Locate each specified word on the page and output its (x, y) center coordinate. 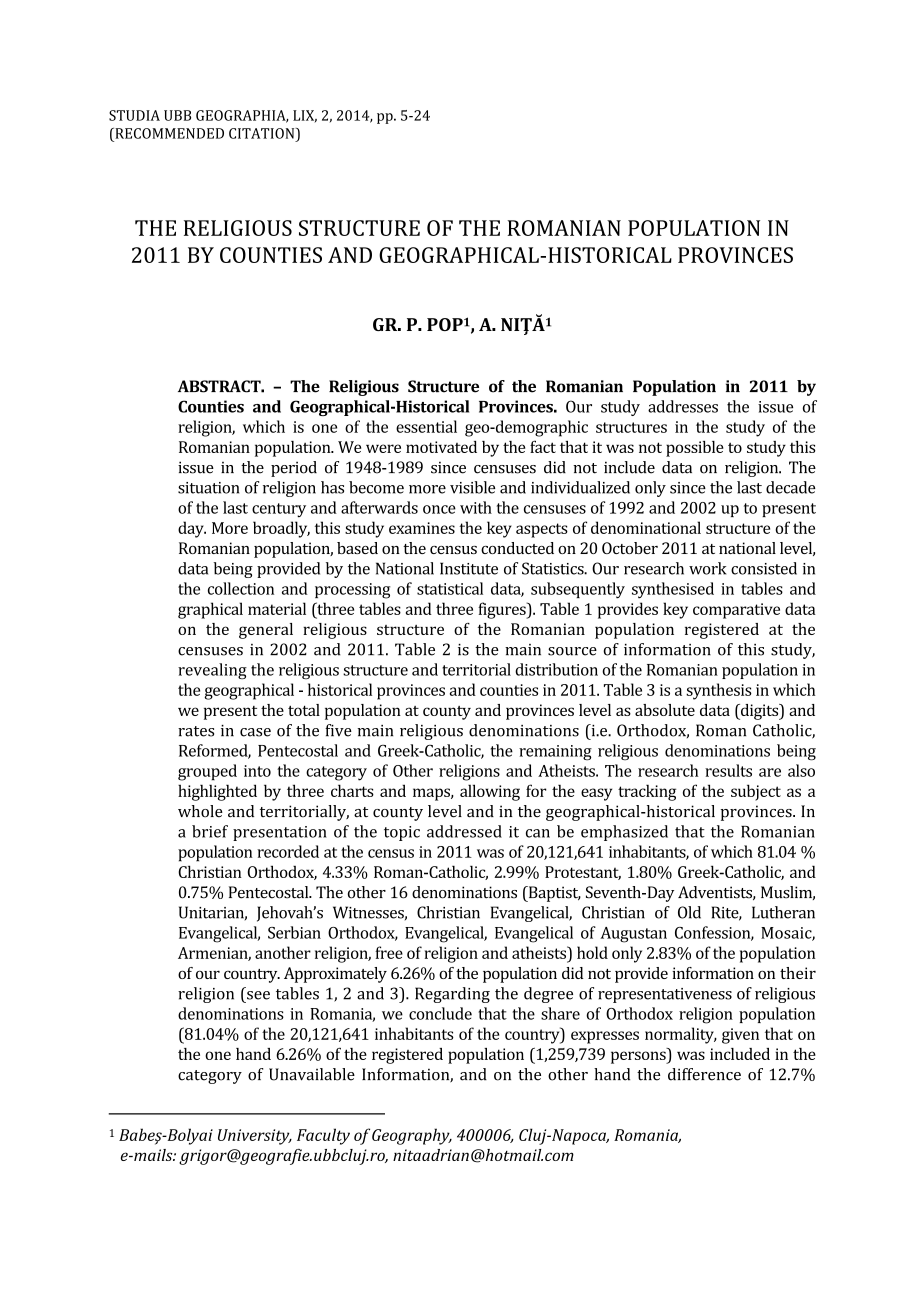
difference (704, 1074)
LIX (305, 116)
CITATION (263, 133)
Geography (412, 1136)
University (255, 1137)
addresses (683, 406)
